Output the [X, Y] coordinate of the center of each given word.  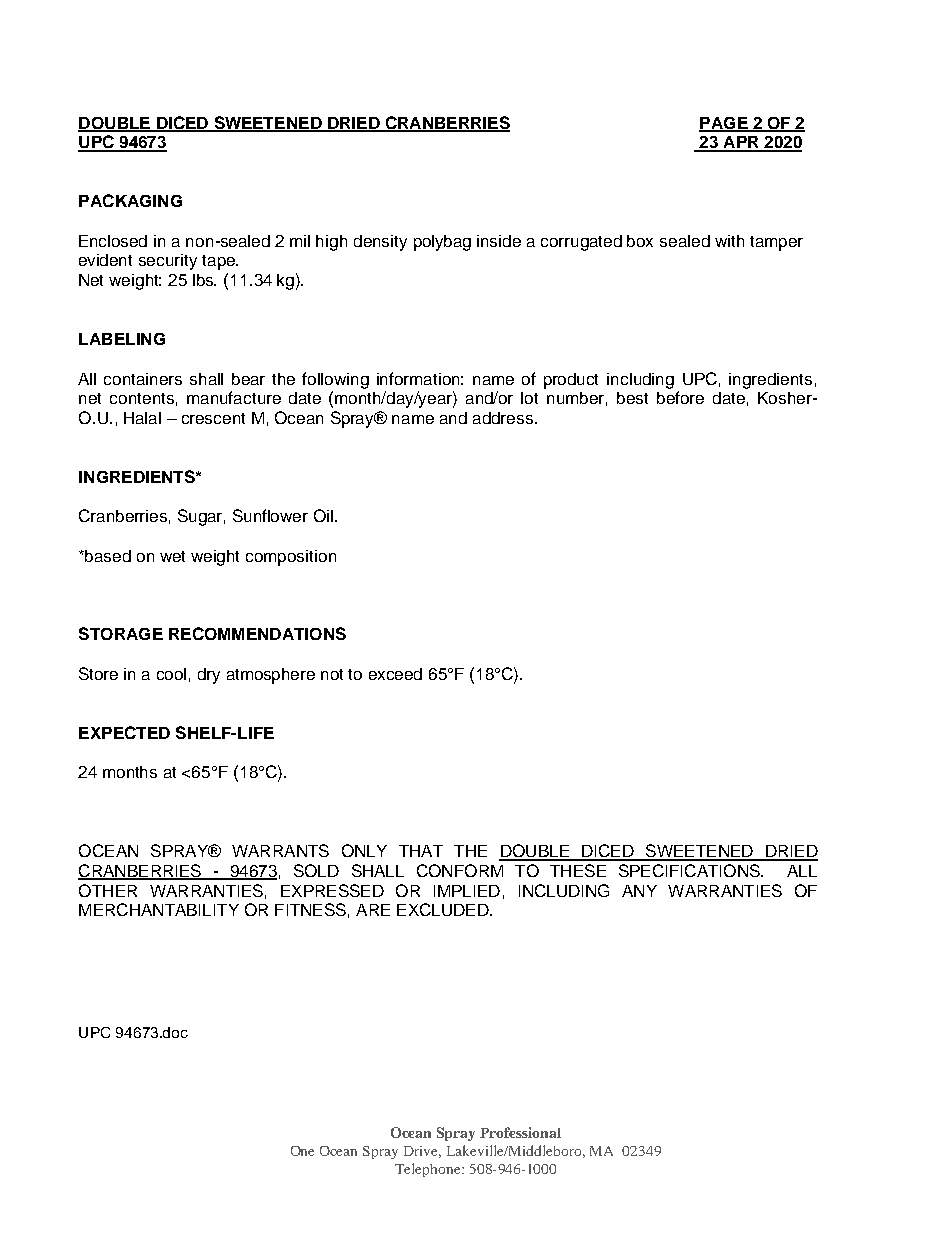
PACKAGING [130, 200]
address [504, 418]
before [680, 397]
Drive [422, 1152]
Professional [520, 1132]
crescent [213, 418]
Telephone [429, 1170]
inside [499, 241]
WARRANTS [280, 850]
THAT [421, 851]
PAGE [724, 124]
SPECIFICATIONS [690, 870]
